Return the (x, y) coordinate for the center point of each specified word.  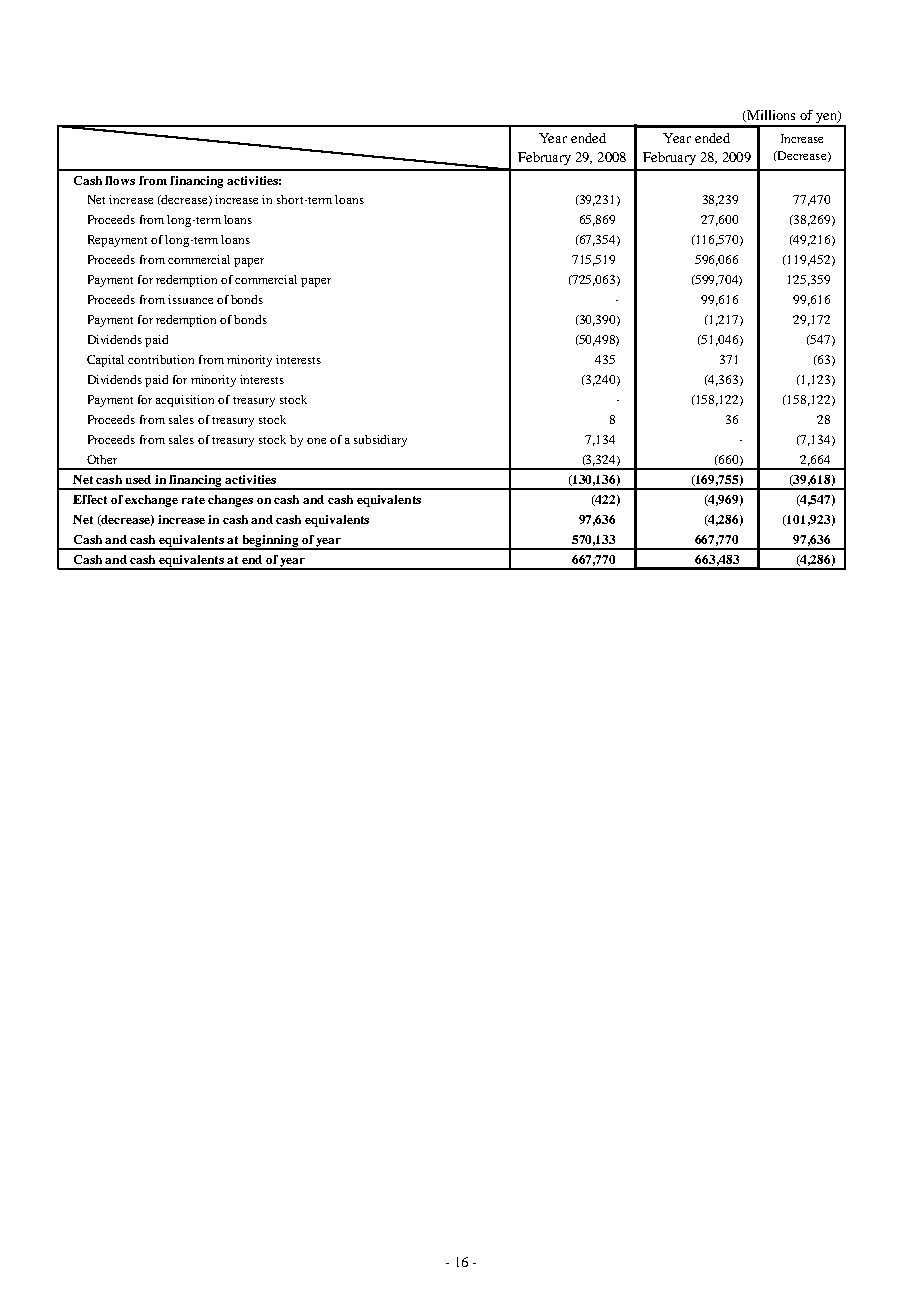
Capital (105, 361)
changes (230, 501)
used (138, 479)
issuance (190, 299)
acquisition (185, 401)
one (316, 441)
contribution (161, 359)
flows (120, 180)
